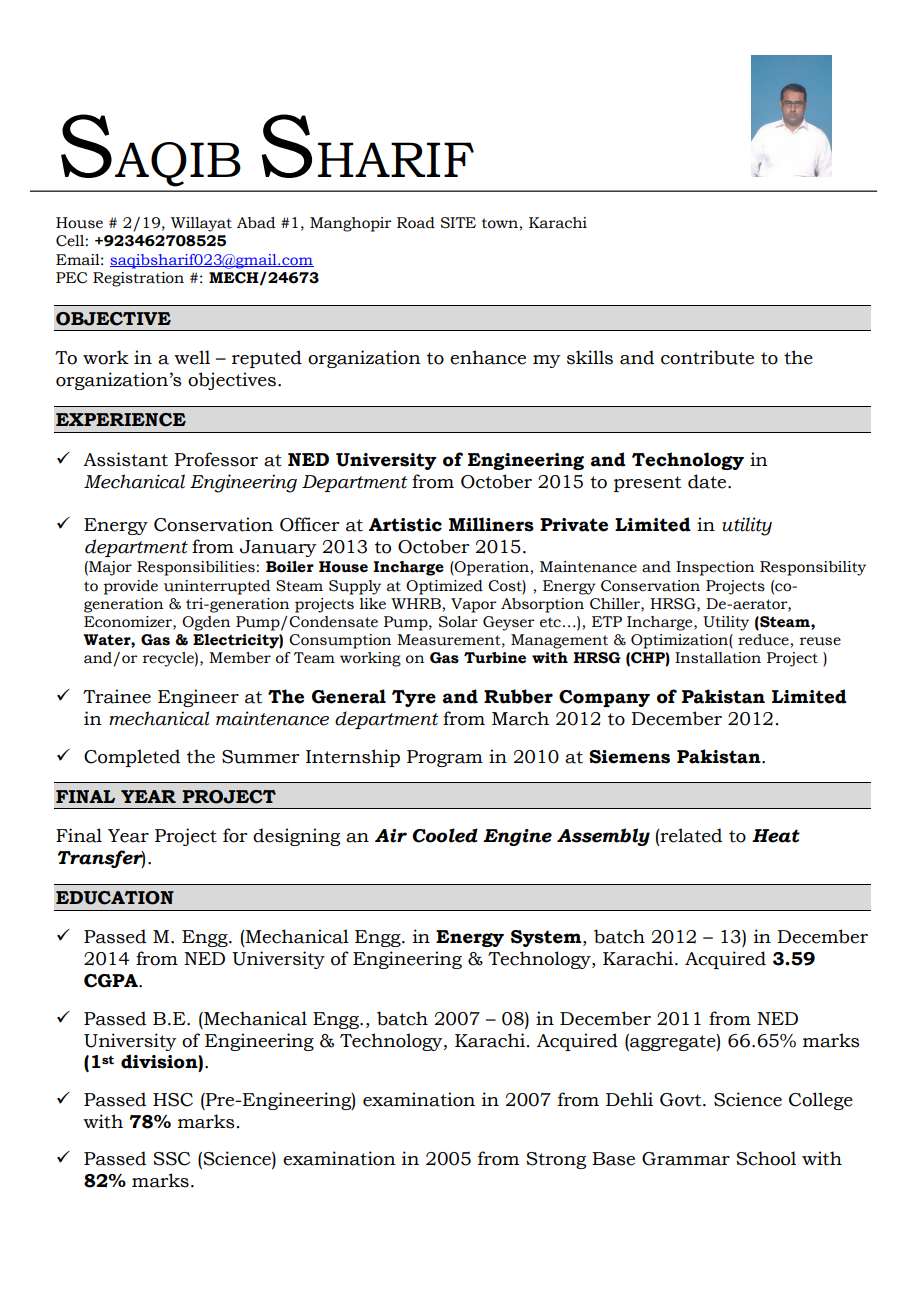  What do you see at coordinates (115, 898) in the screenshot?
I see `EDUCATION` at bounding box center [115, 898].
